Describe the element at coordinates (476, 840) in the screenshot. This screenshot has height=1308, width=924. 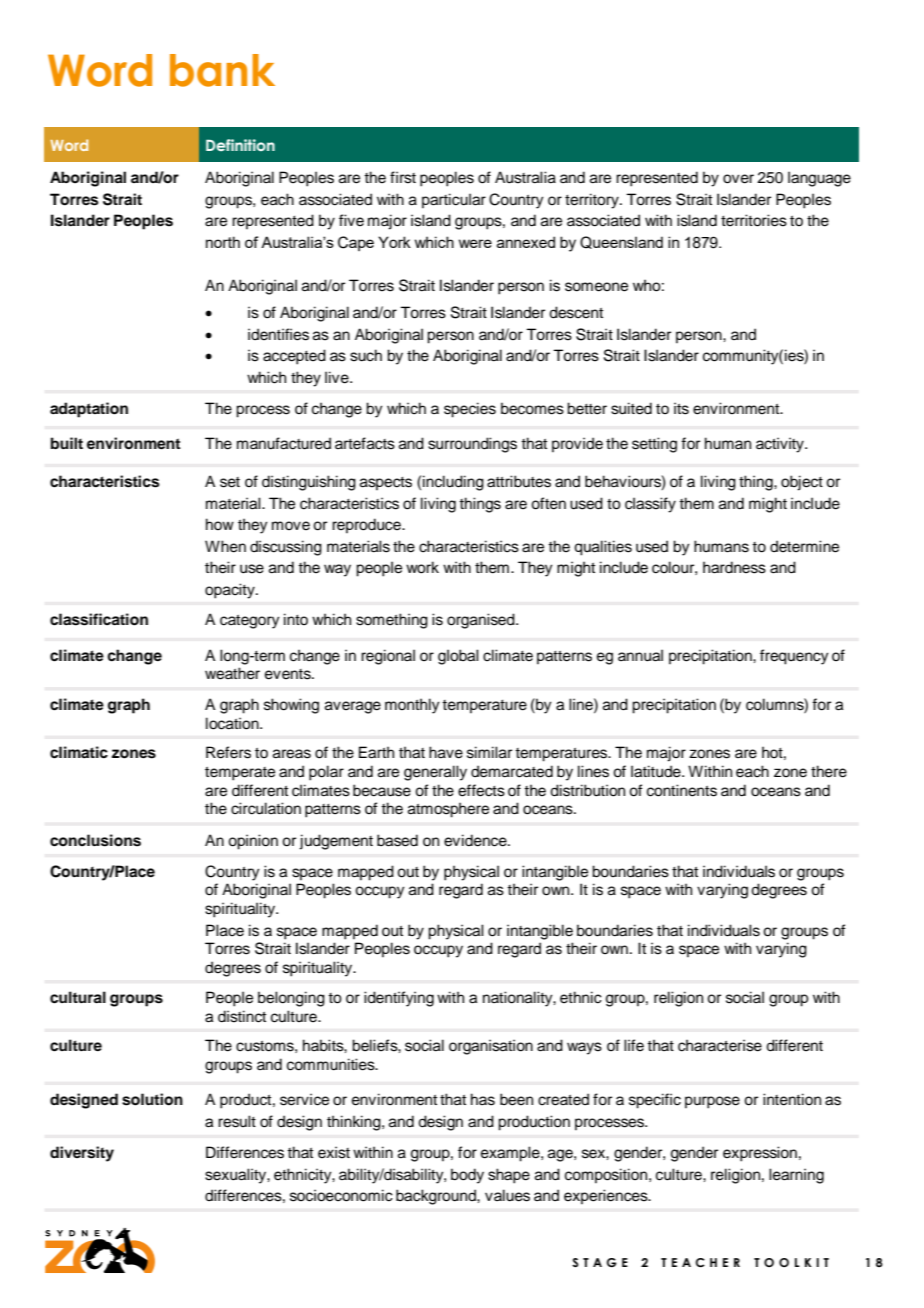
I see `evidence` at that location.
